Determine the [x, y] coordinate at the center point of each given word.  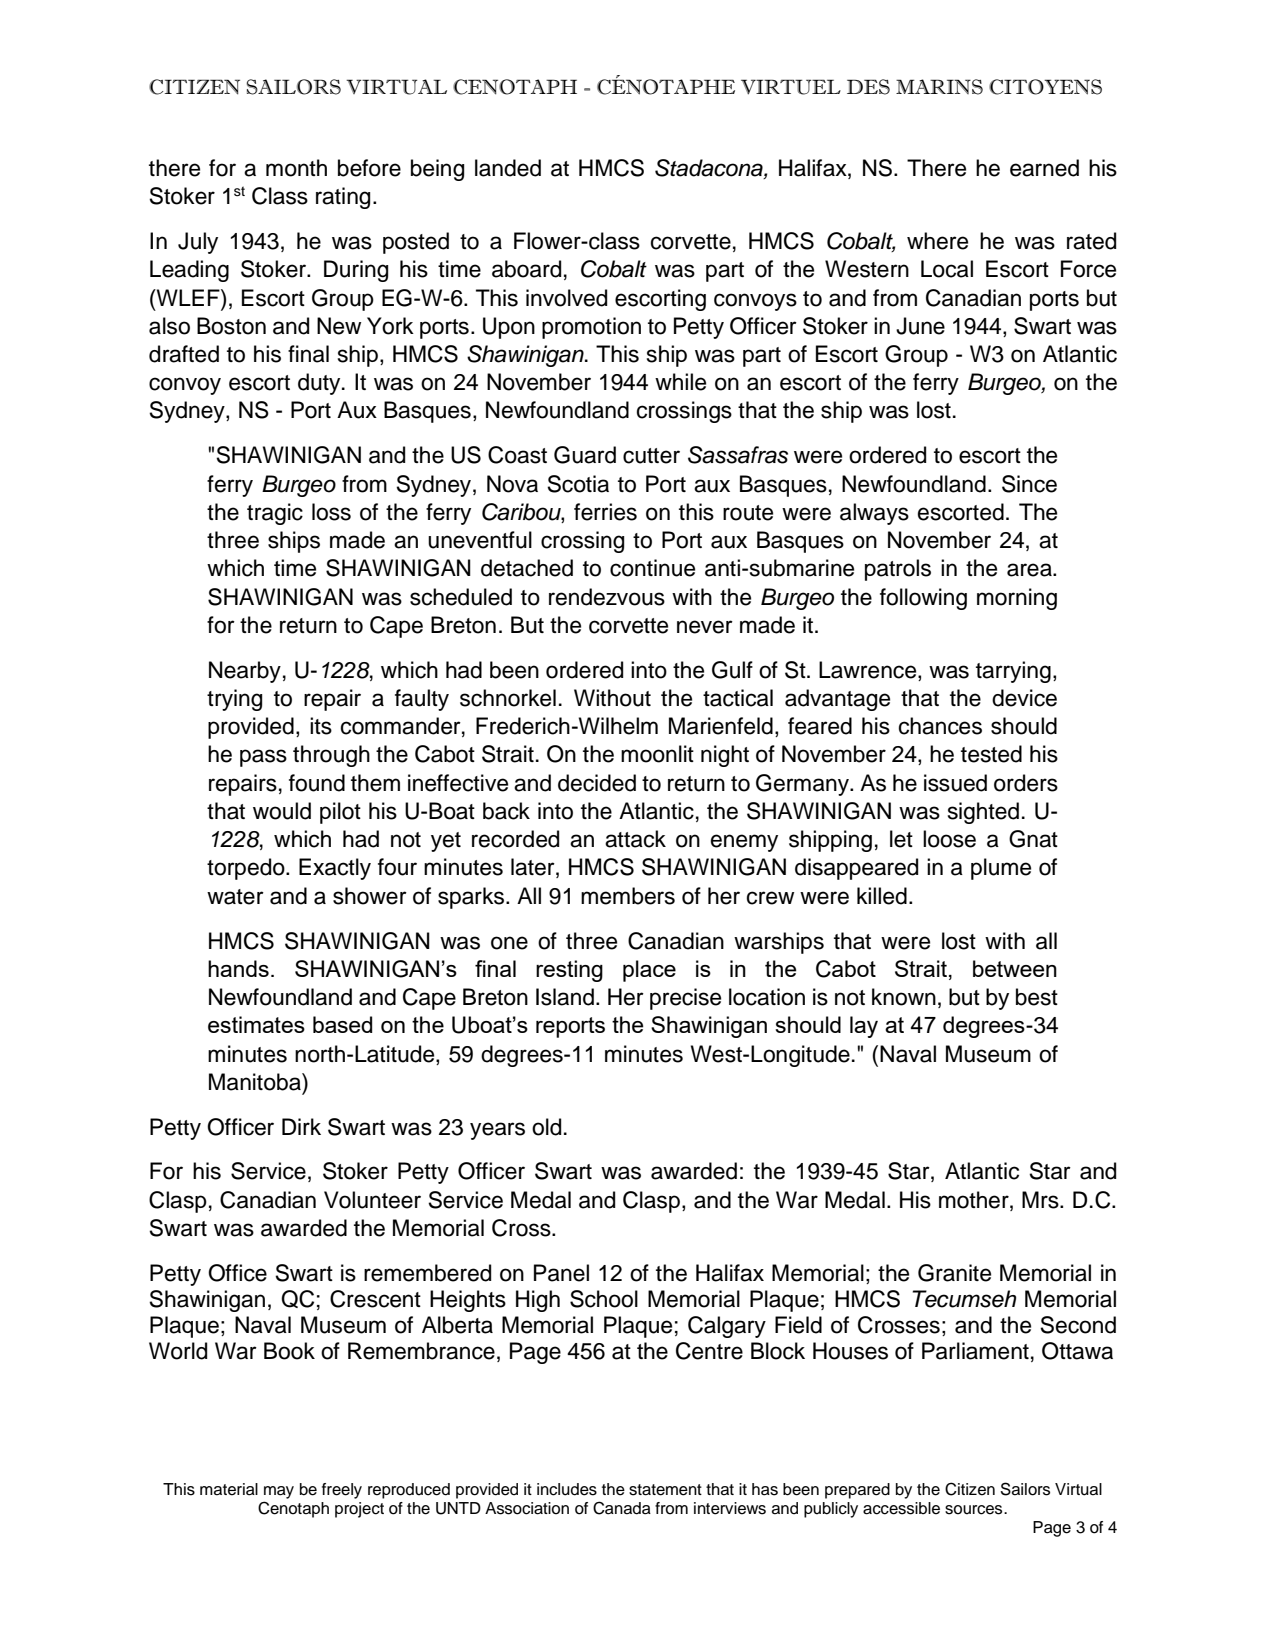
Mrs [1041, 1200]
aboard [526, 269]
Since [1029, 484]
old [546, 1127]
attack [635, 839]
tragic [275, 514]
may [279, 1492]
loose [949, 839]
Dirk [301, 1126]
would [282, 811]
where [937, 241]
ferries [605, 512]
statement [665, 1490]
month [296, 168]
